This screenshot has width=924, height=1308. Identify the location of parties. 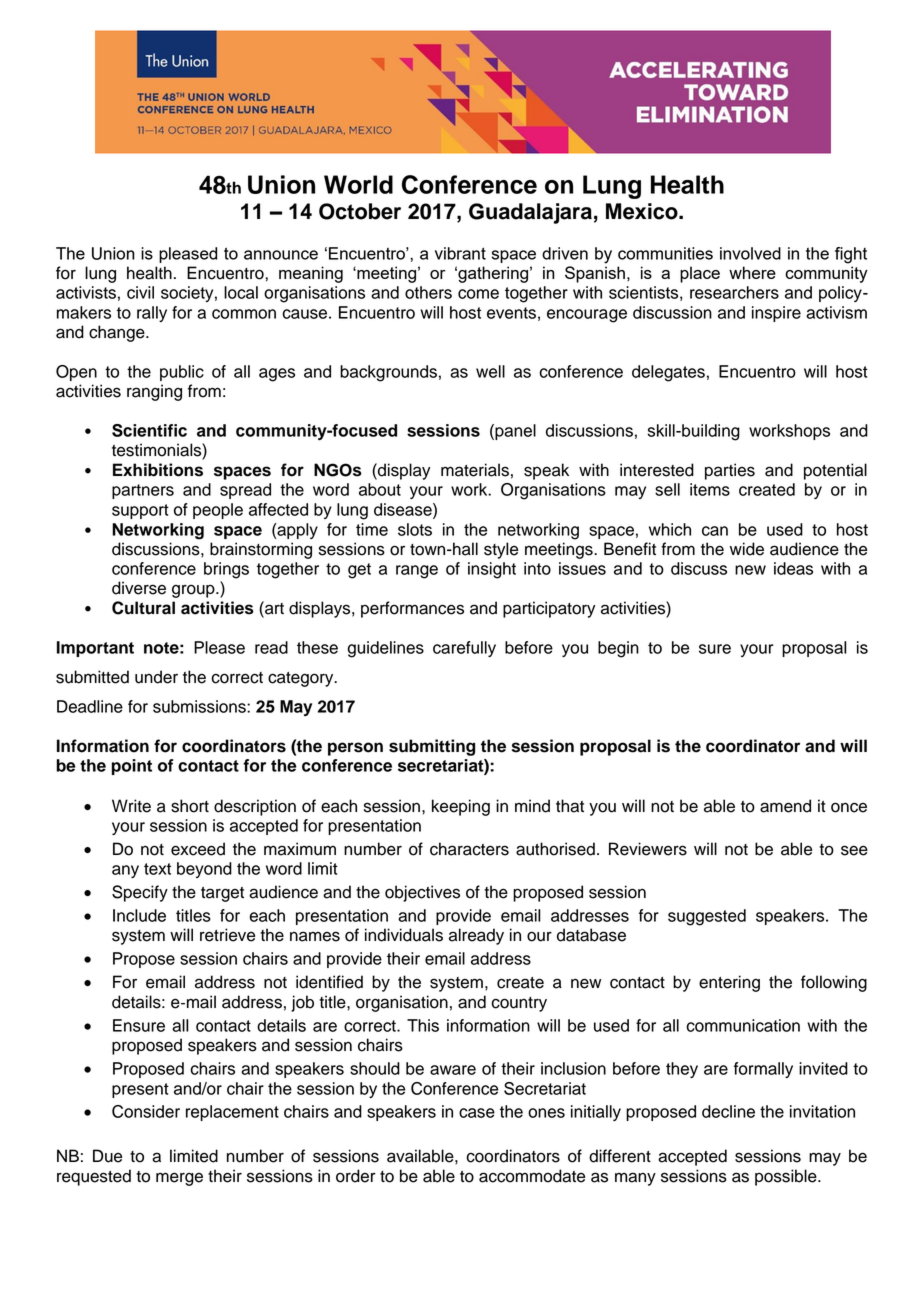
(730, 471).
